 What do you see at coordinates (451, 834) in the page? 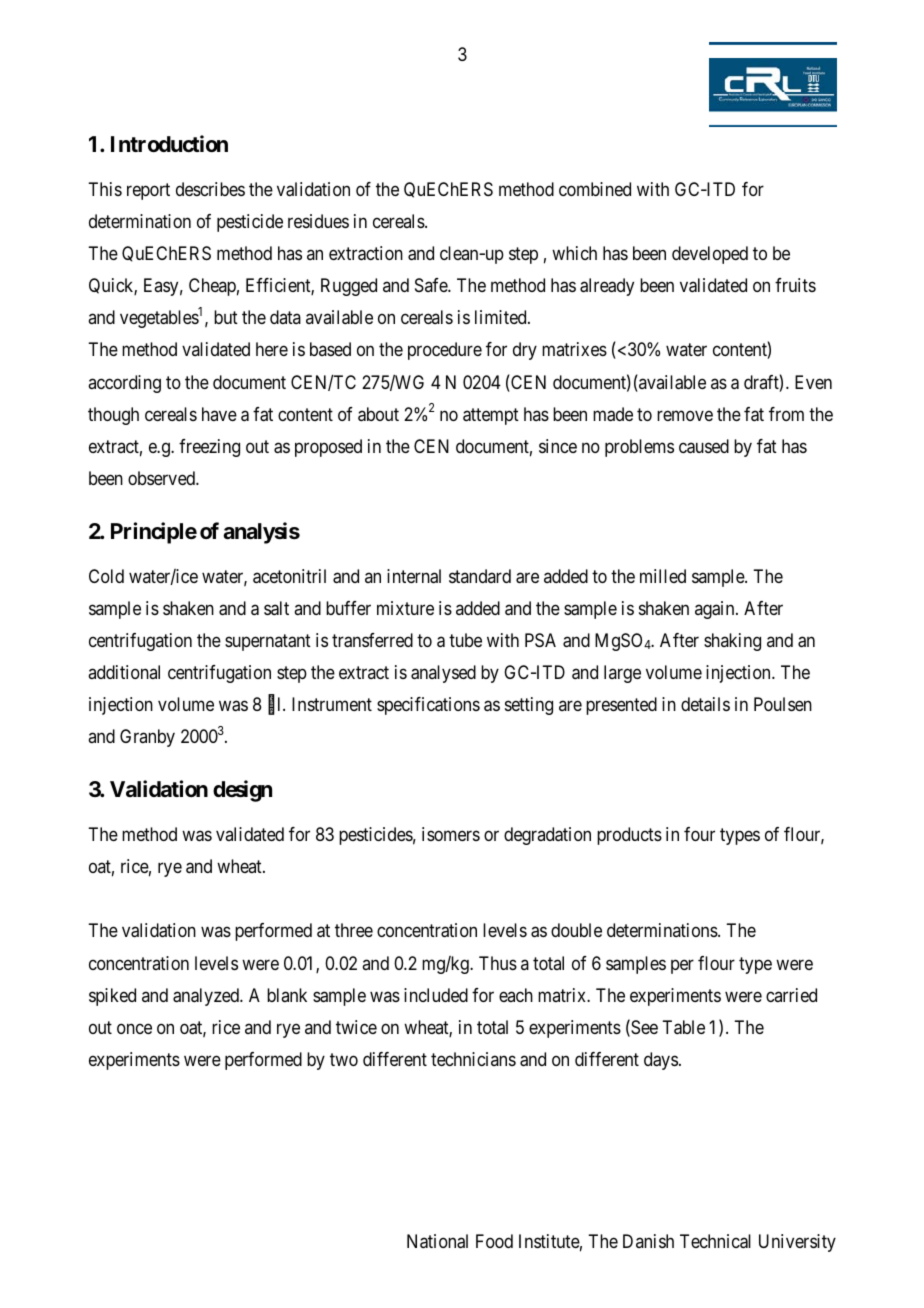
I see `isomers` at bounding box center [451, 834].
